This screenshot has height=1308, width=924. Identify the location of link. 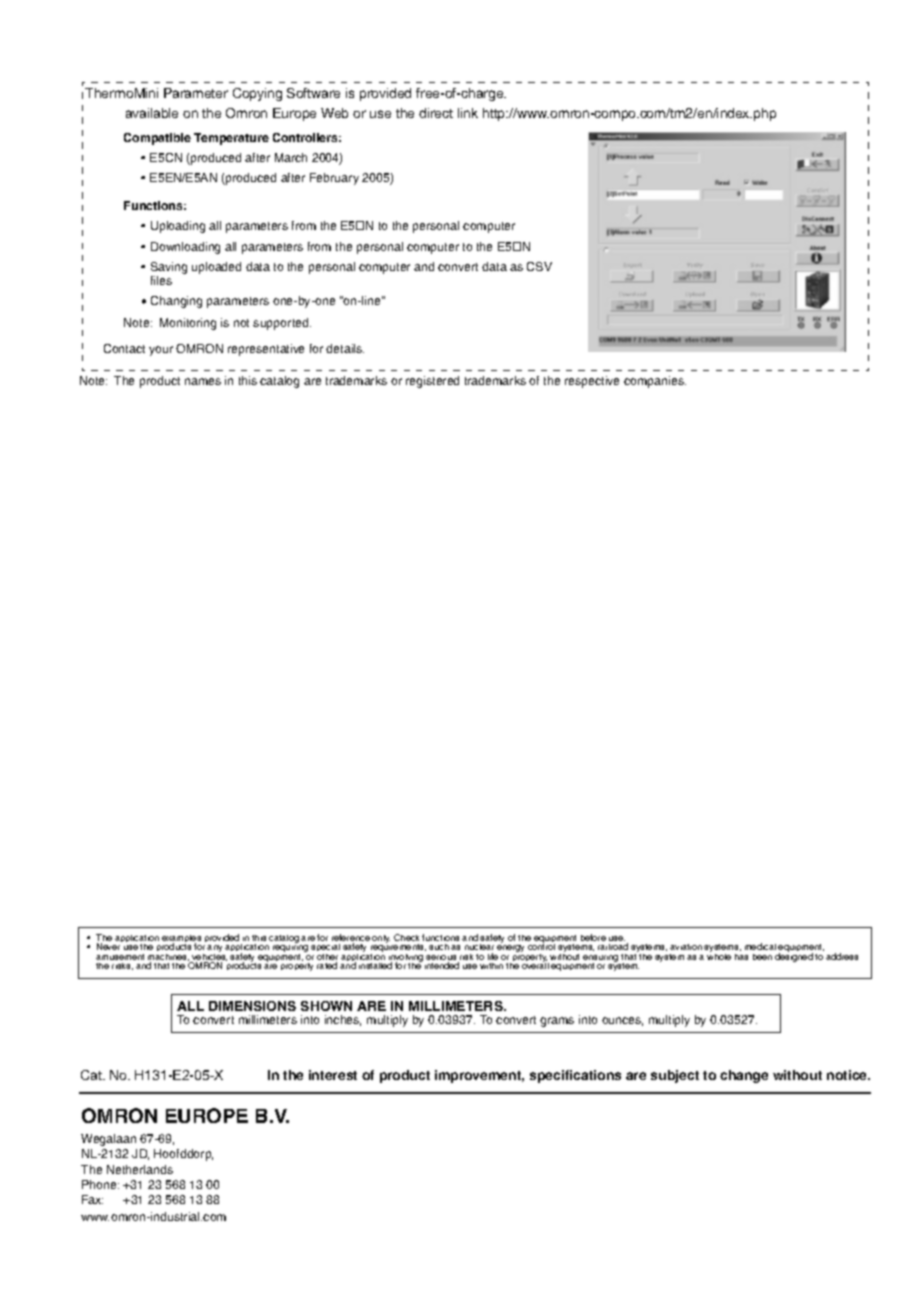
(468, 113).
